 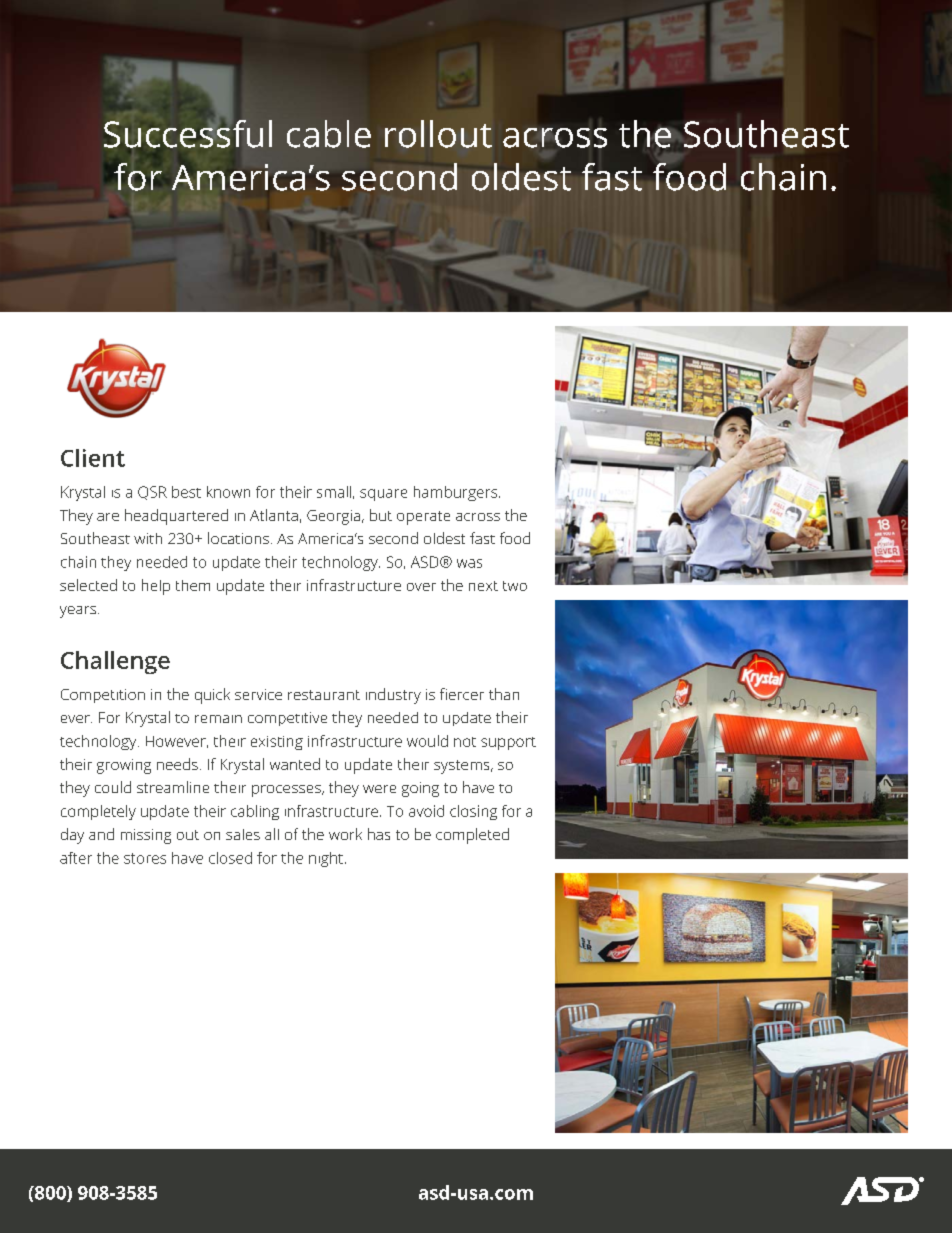 What do you see at coordinates (438, 134) in the image?
I see `rollout` at bounding box center [438, 134].
